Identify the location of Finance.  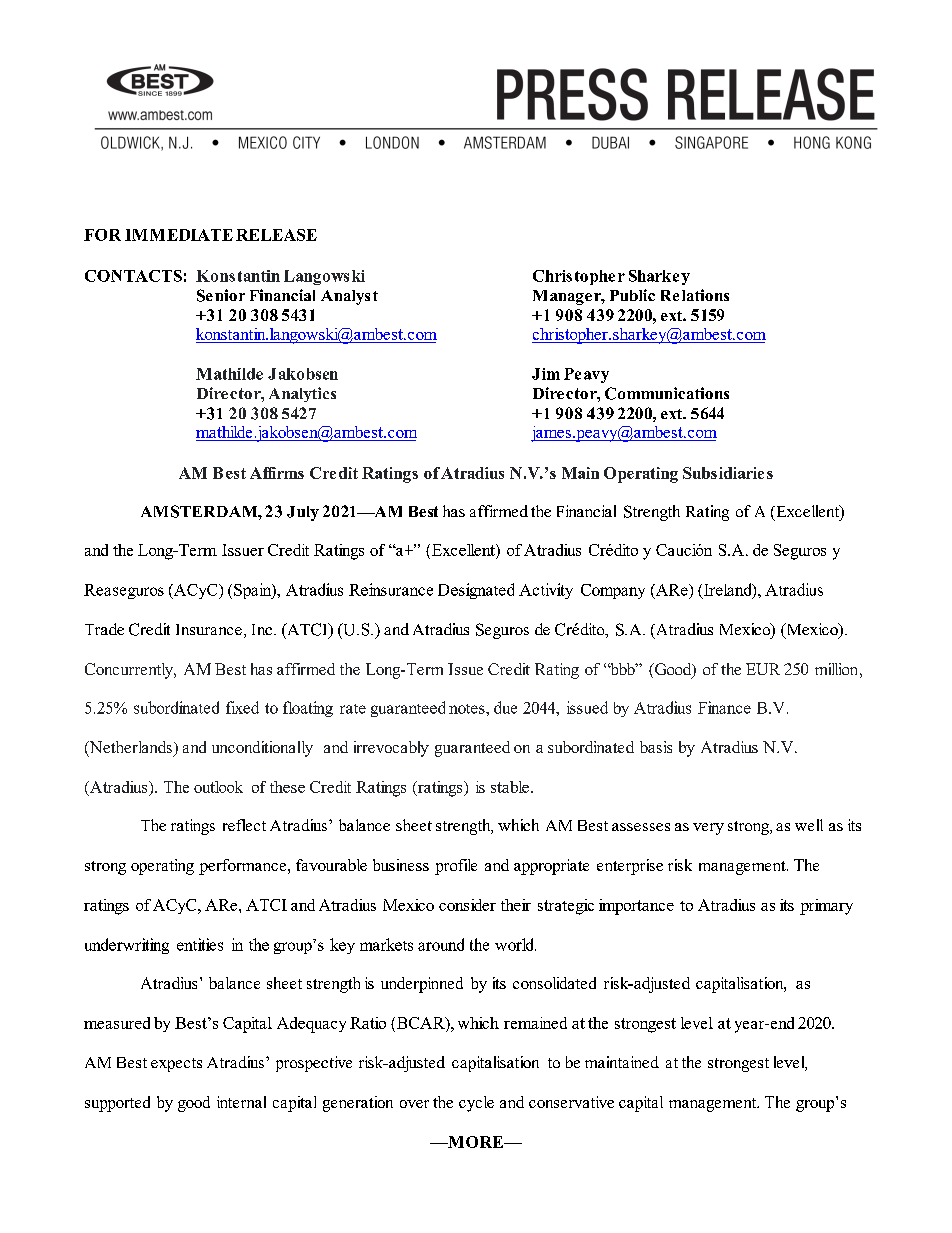
(724, 707).
